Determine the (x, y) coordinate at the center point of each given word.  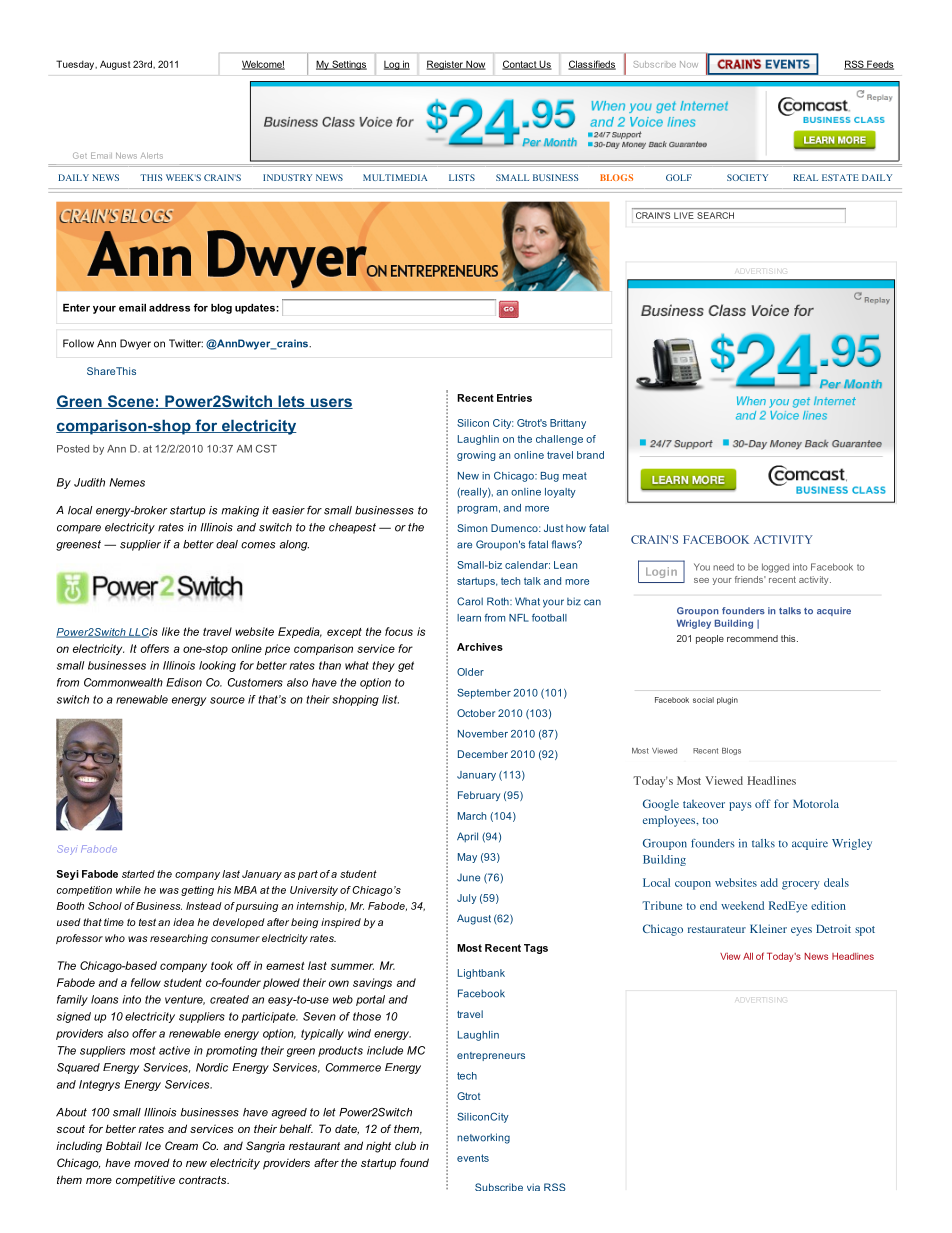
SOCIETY (747, 177)
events (473, 1158)
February (479, 796)
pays (740, 806)
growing (476, 456)
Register (445, 65)
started (138, 874)
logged (775, 568)
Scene (130, 402)
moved (152, 1162)
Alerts (152, 156)
